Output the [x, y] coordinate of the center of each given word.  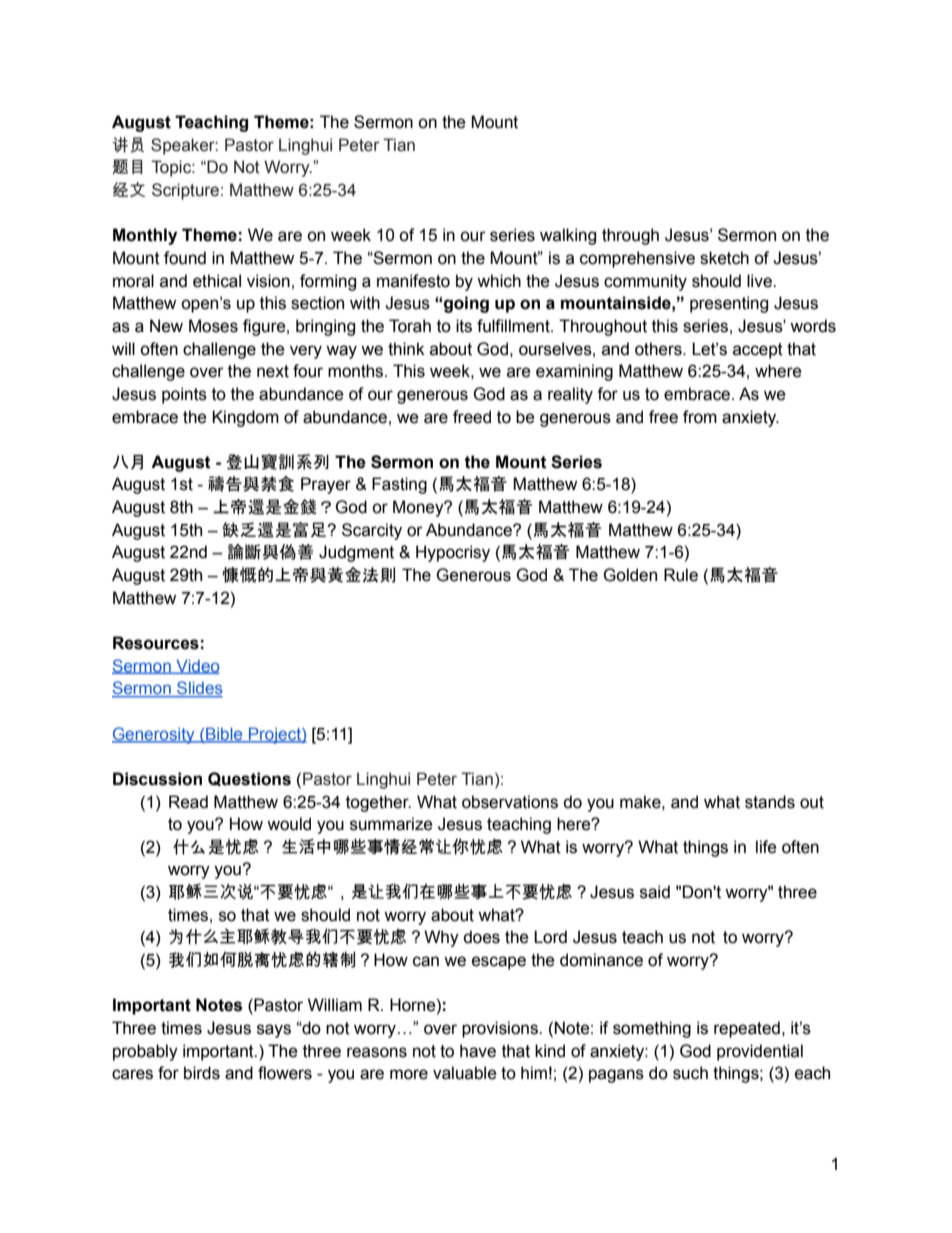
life [766, 847]
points [184, 395]
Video [197, 666]
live [760, 281]
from [700, 417]
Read [188, 802]
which [499, 281]
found [185, 258]
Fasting [399, 485]
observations [510, 802]
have [478, 1051]
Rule [681, 575]
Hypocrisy [453, 553]
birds [202, 1073]
